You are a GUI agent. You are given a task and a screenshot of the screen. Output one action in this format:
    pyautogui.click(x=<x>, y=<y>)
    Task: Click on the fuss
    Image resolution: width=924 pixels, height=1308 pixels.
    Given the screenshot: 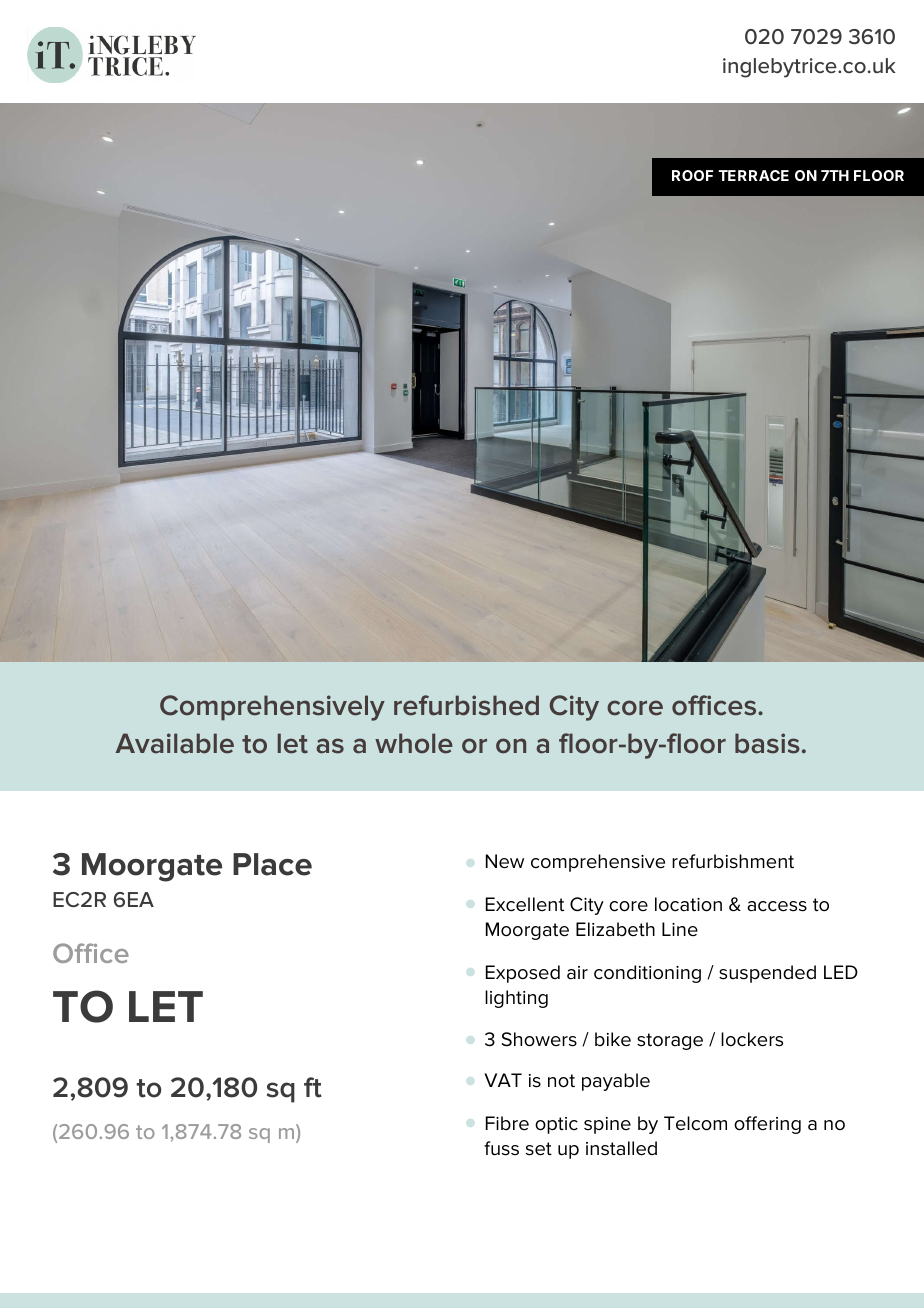 What is the action you would take?
    pyautogui.click(x=501, y=1148)
